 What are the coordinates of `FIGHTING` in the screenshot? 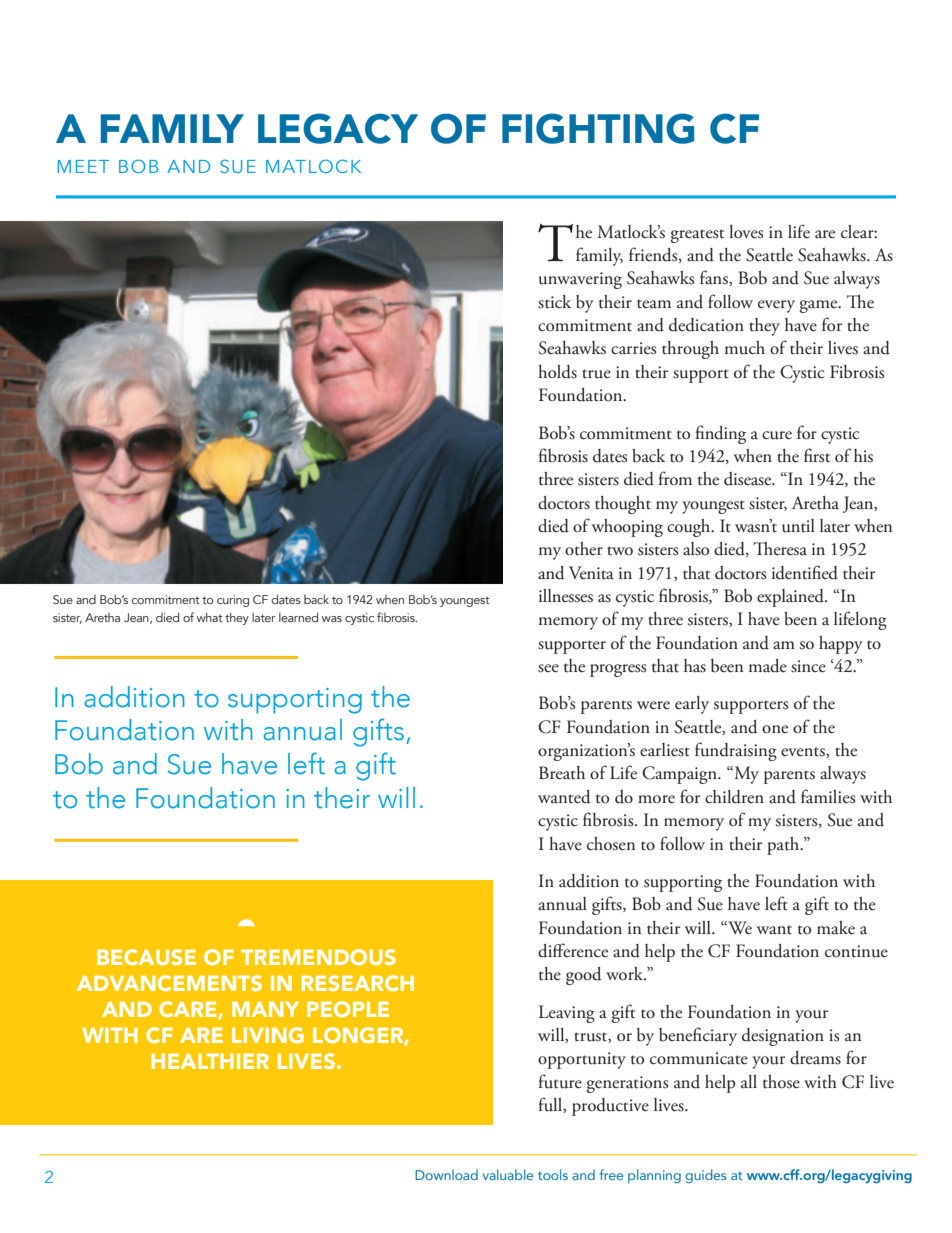 It's located at (598, 128).
